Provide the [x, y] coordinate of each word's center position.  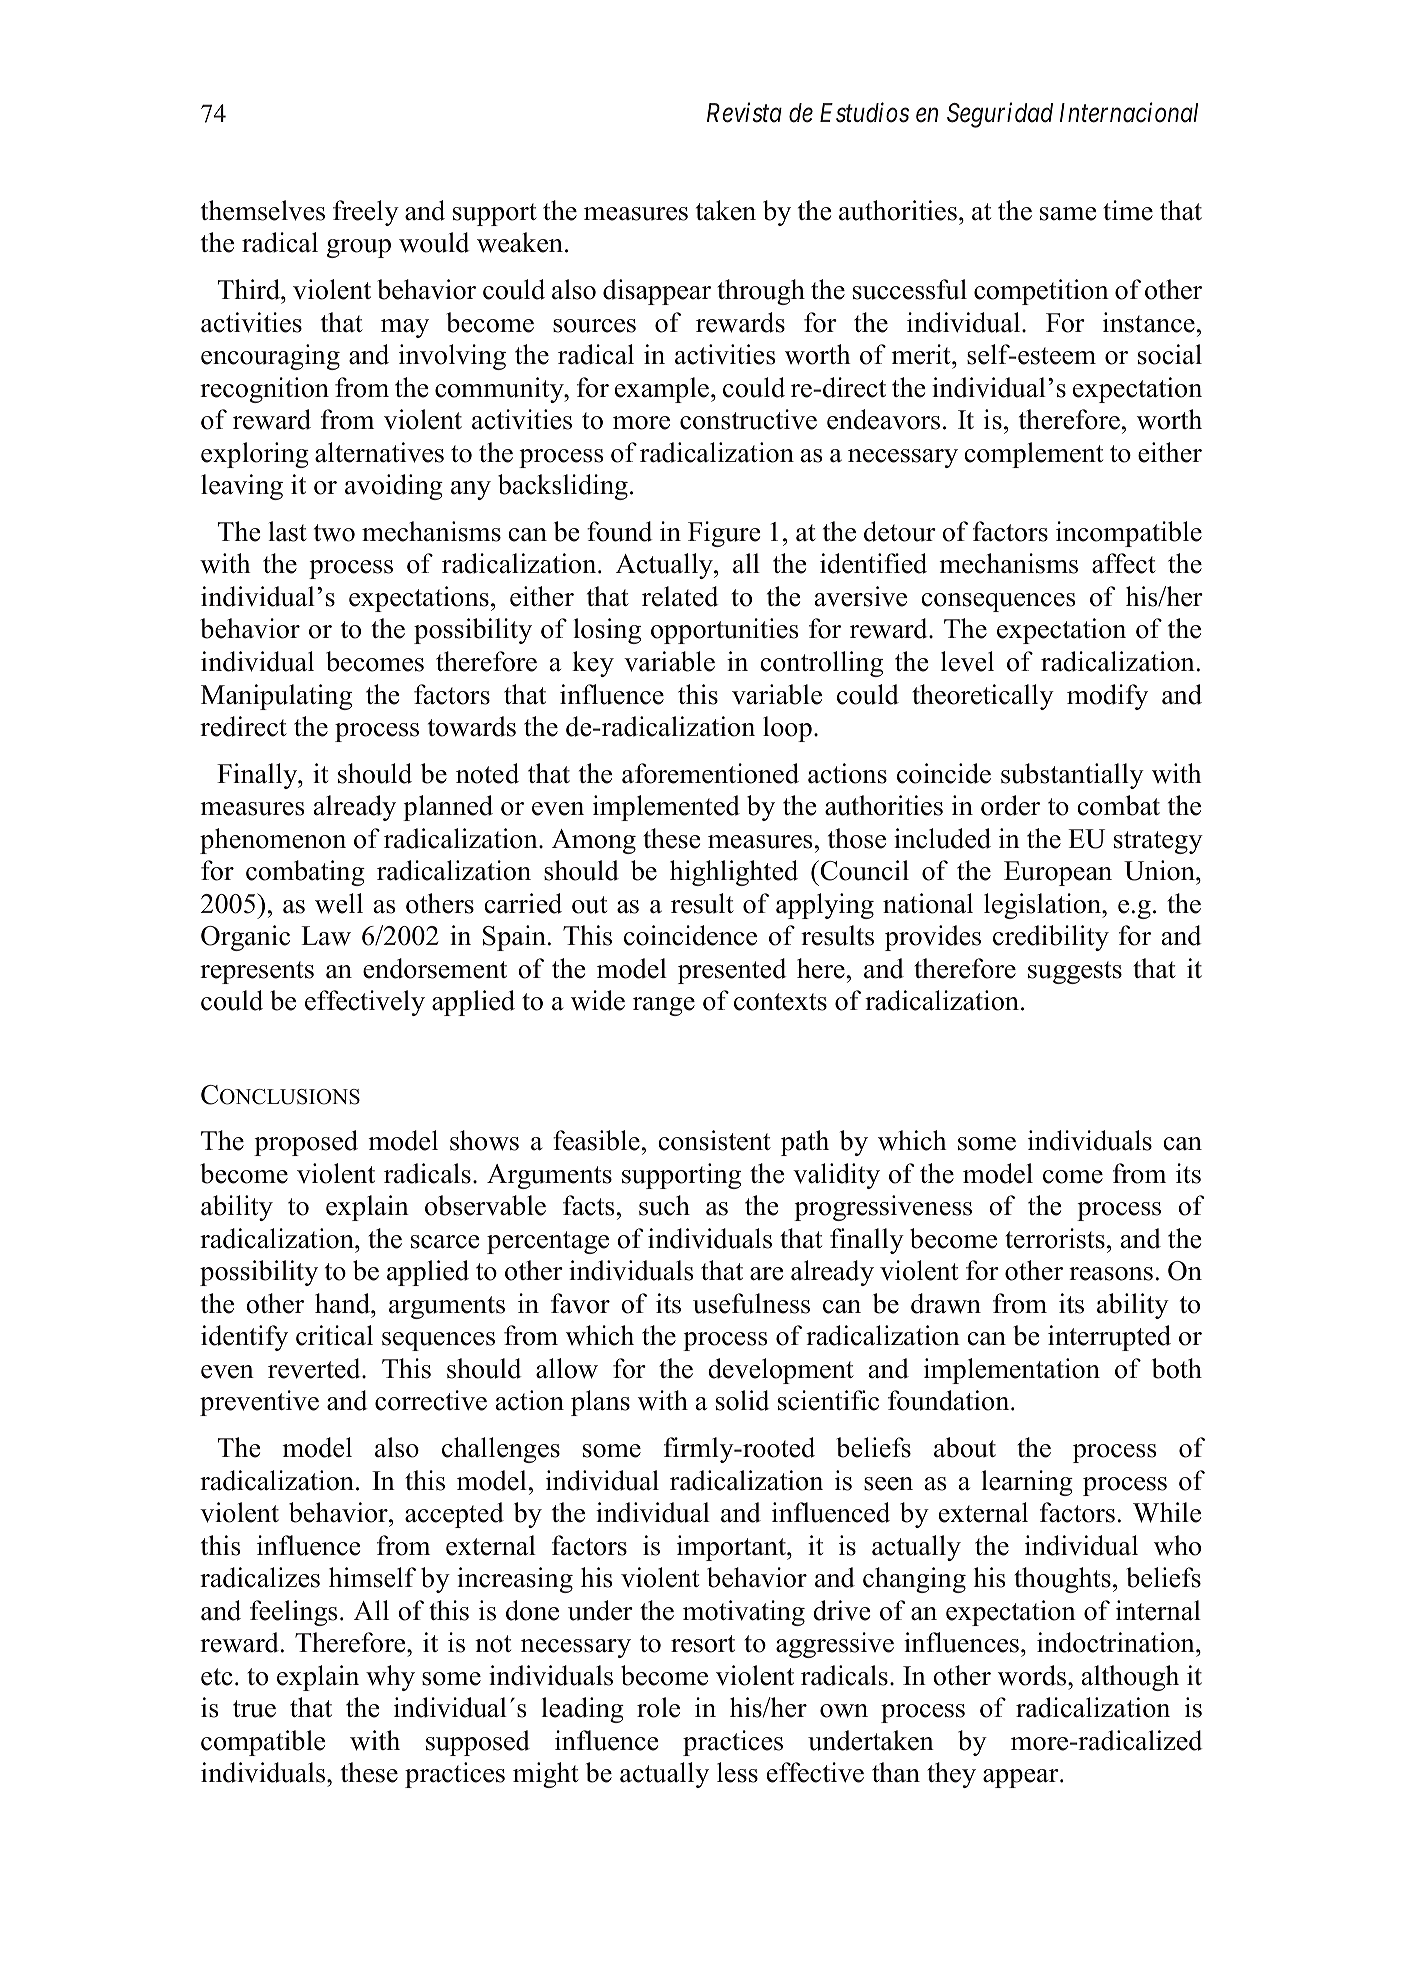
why [390, 1678]
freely [366, 213]
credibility [1051, 938]
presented [732, 971]
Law [326, 936]
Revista [744, 113]
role [658, 1707]
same [1068, 214]
